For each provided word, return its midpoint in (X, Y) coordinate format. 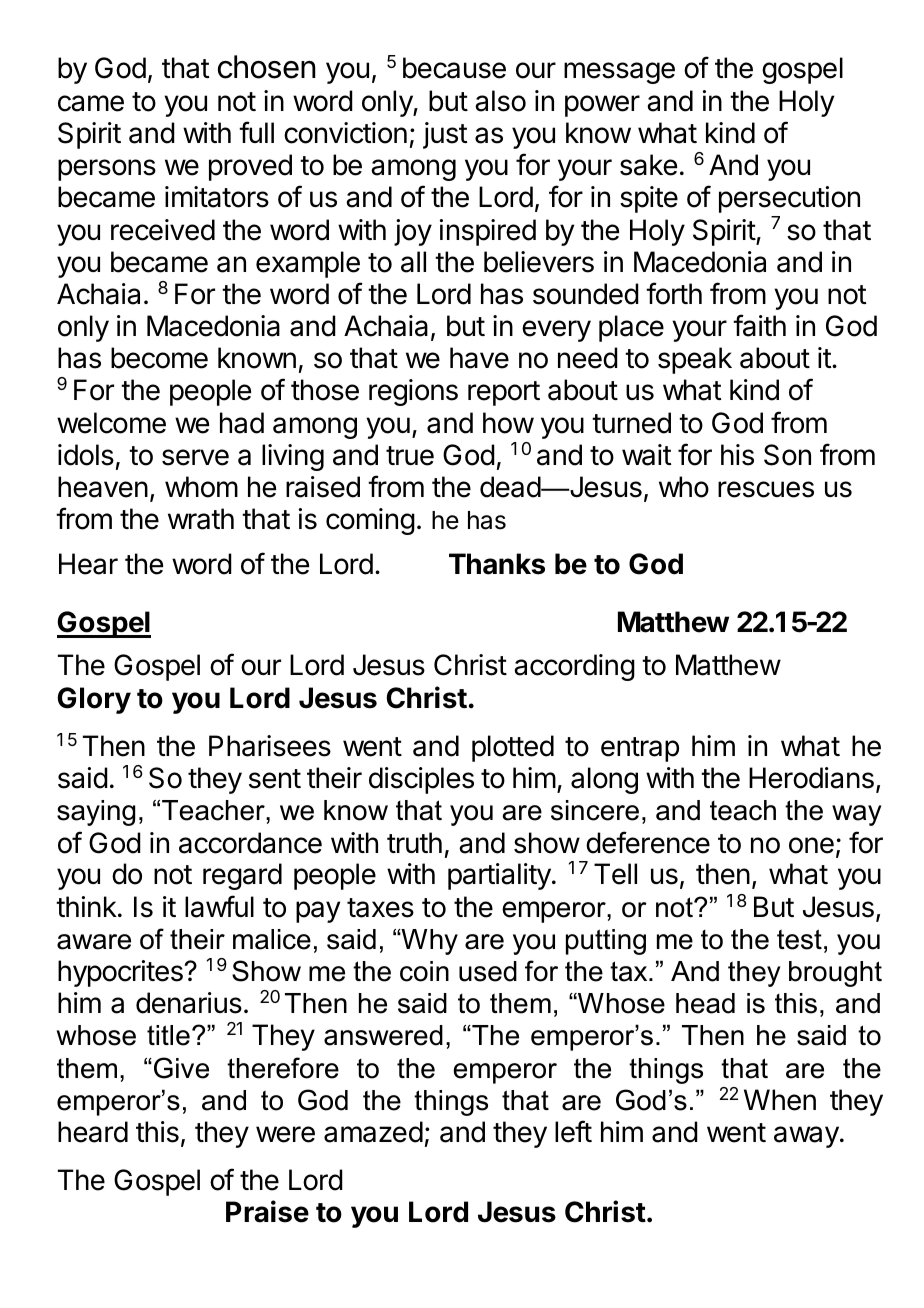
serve (195, 457)
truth (414, 842)
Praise (267, 1211)
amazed (373, 1132)
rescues (766, 489)
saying (96, 813)
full (256, 132)
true (410, 456)
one (811, 845)
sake (648, 165)
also (500, 101)
